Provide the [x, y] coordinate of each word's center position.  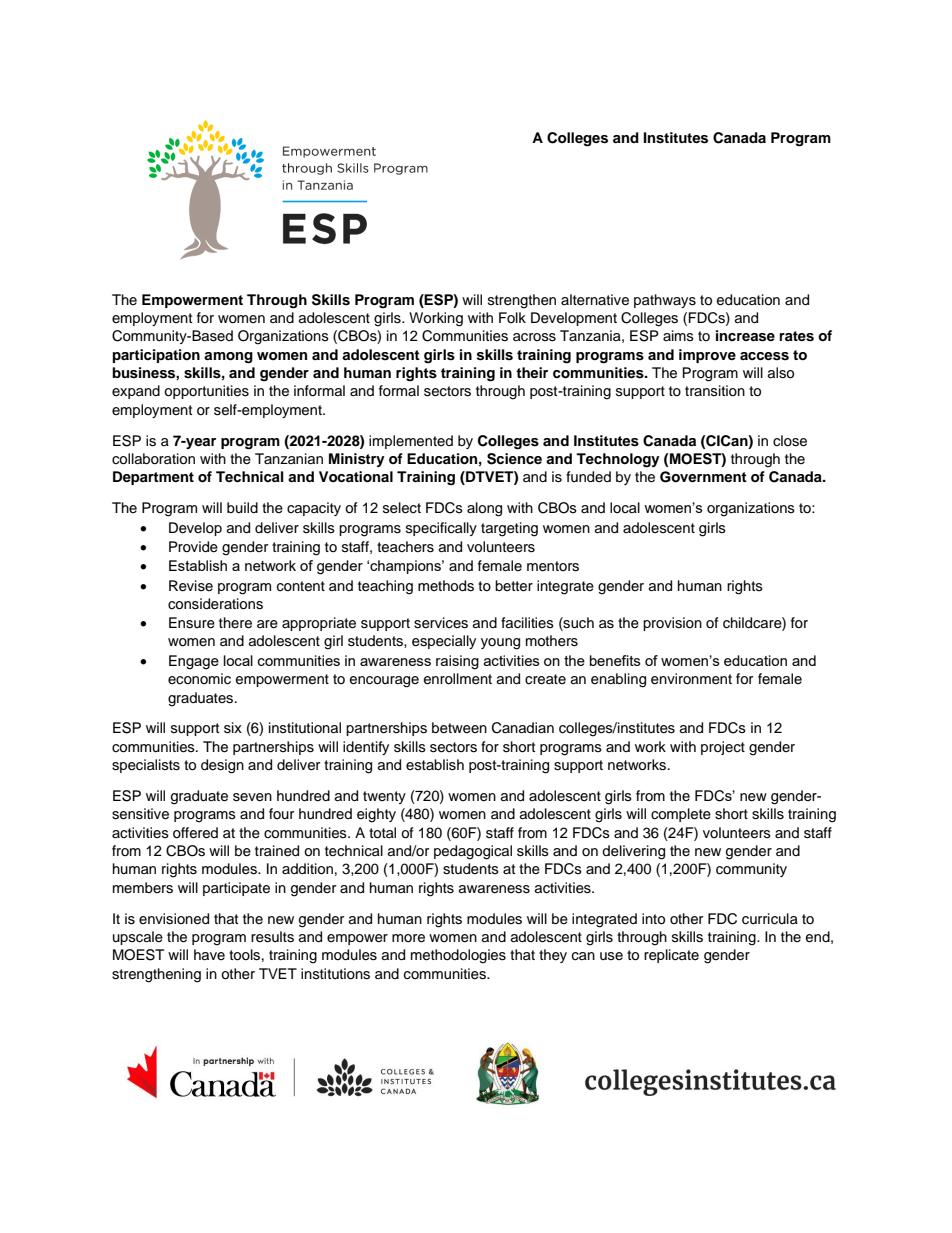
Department [153, 478]
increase [745, 336]
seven [252, 797]
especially [444, 642]
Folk [512, 317]
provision [672, 624]
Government [703, 477]
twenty [384, 797]
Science [514, 459]
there [235, 623]
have [209, 954]
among [228, 358]
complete [681, 815]
